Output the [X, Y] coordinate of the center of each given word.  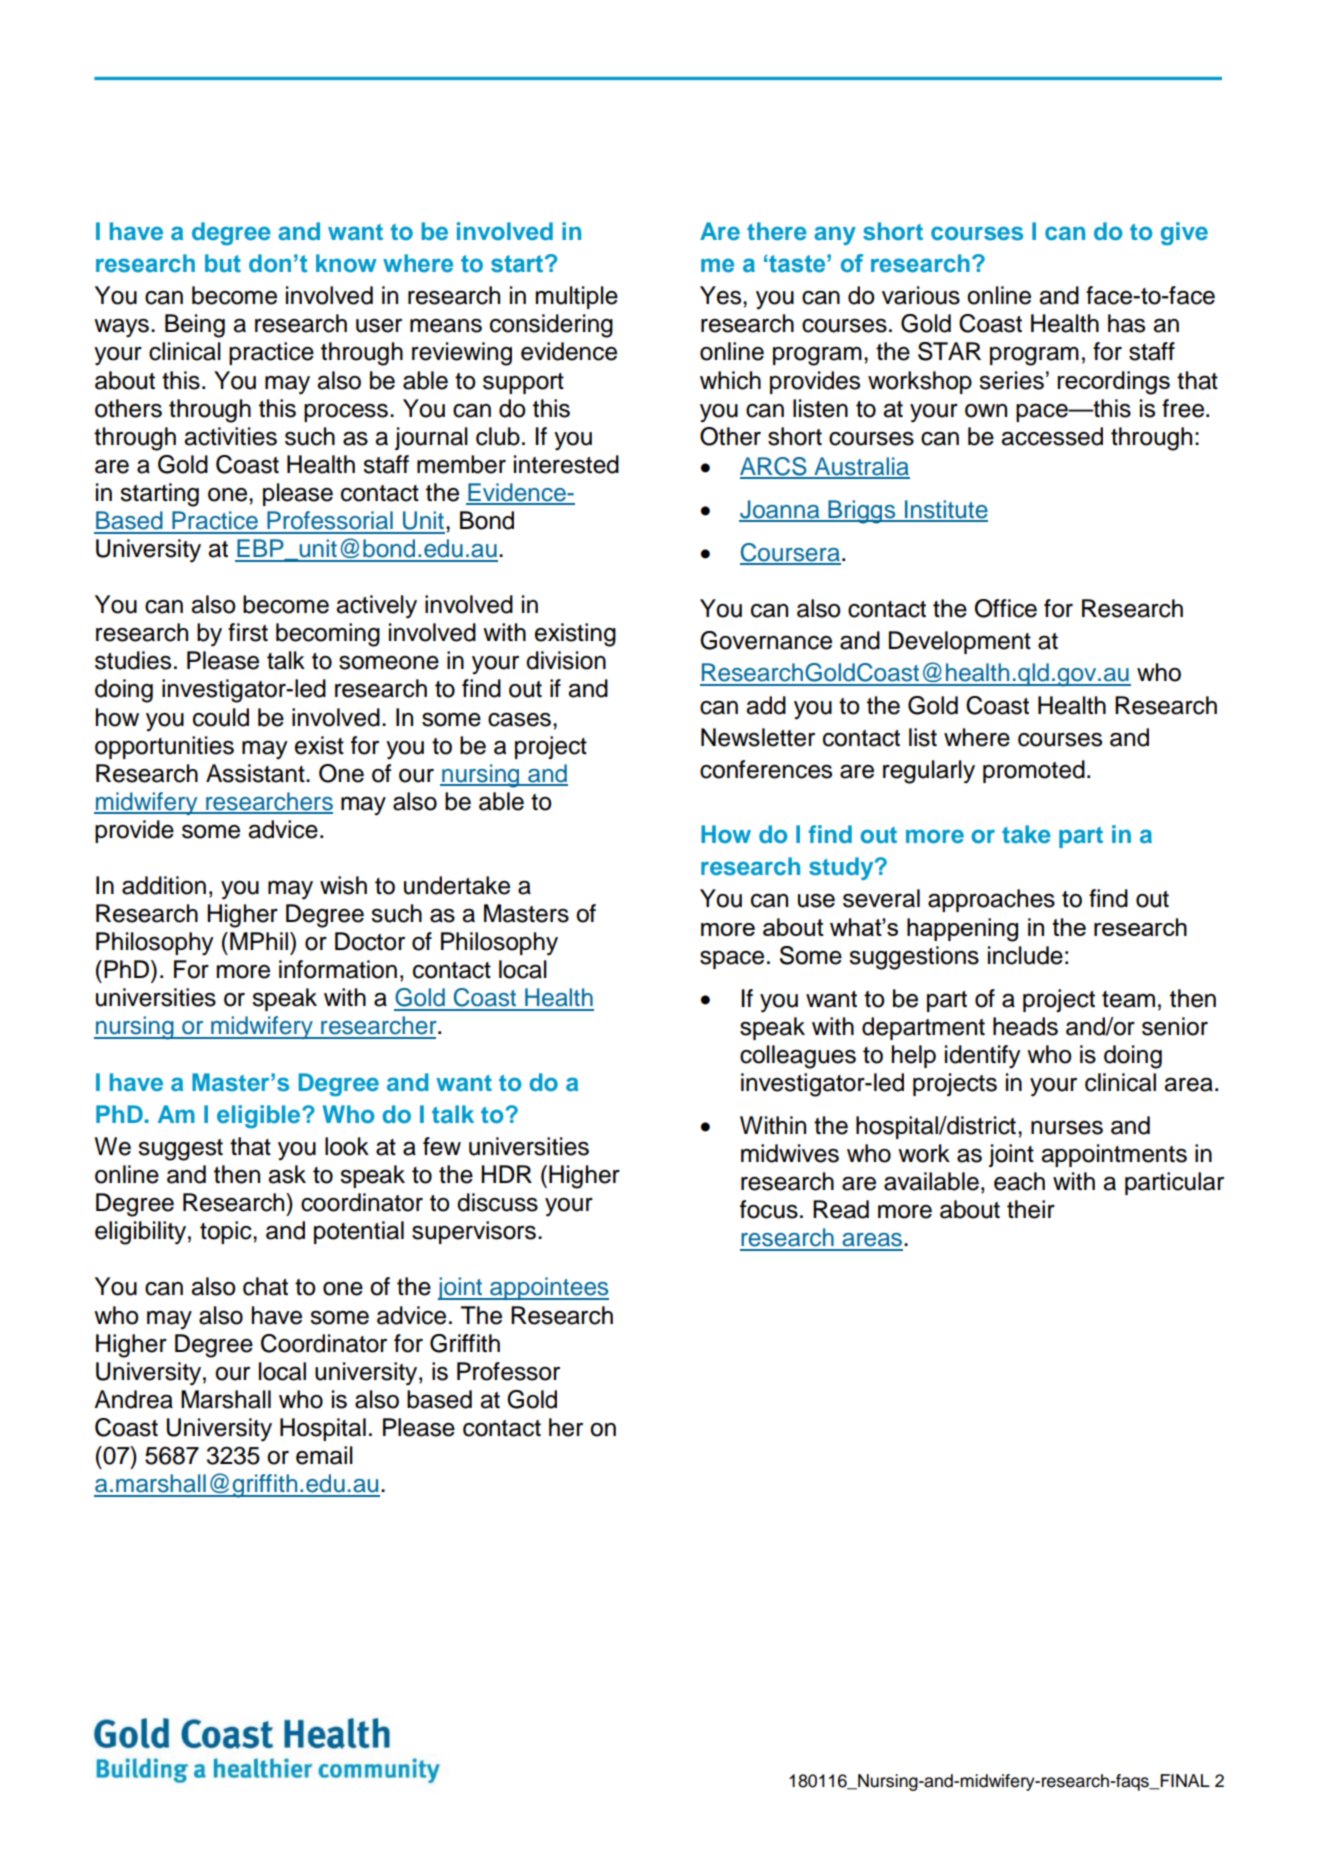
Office [1006, 608]
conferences [766, 769]
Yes [722, 295]
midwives [790, 1153]
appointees [548, 1288]
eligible [260, 1116]
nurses [1067, 1127]
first [248, 632]
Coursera [790, 553]
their [1031, 1209]
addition [164, 885]
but [223, 263]
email [324, 1455]
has [1126, 323]
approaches [991, 900]
